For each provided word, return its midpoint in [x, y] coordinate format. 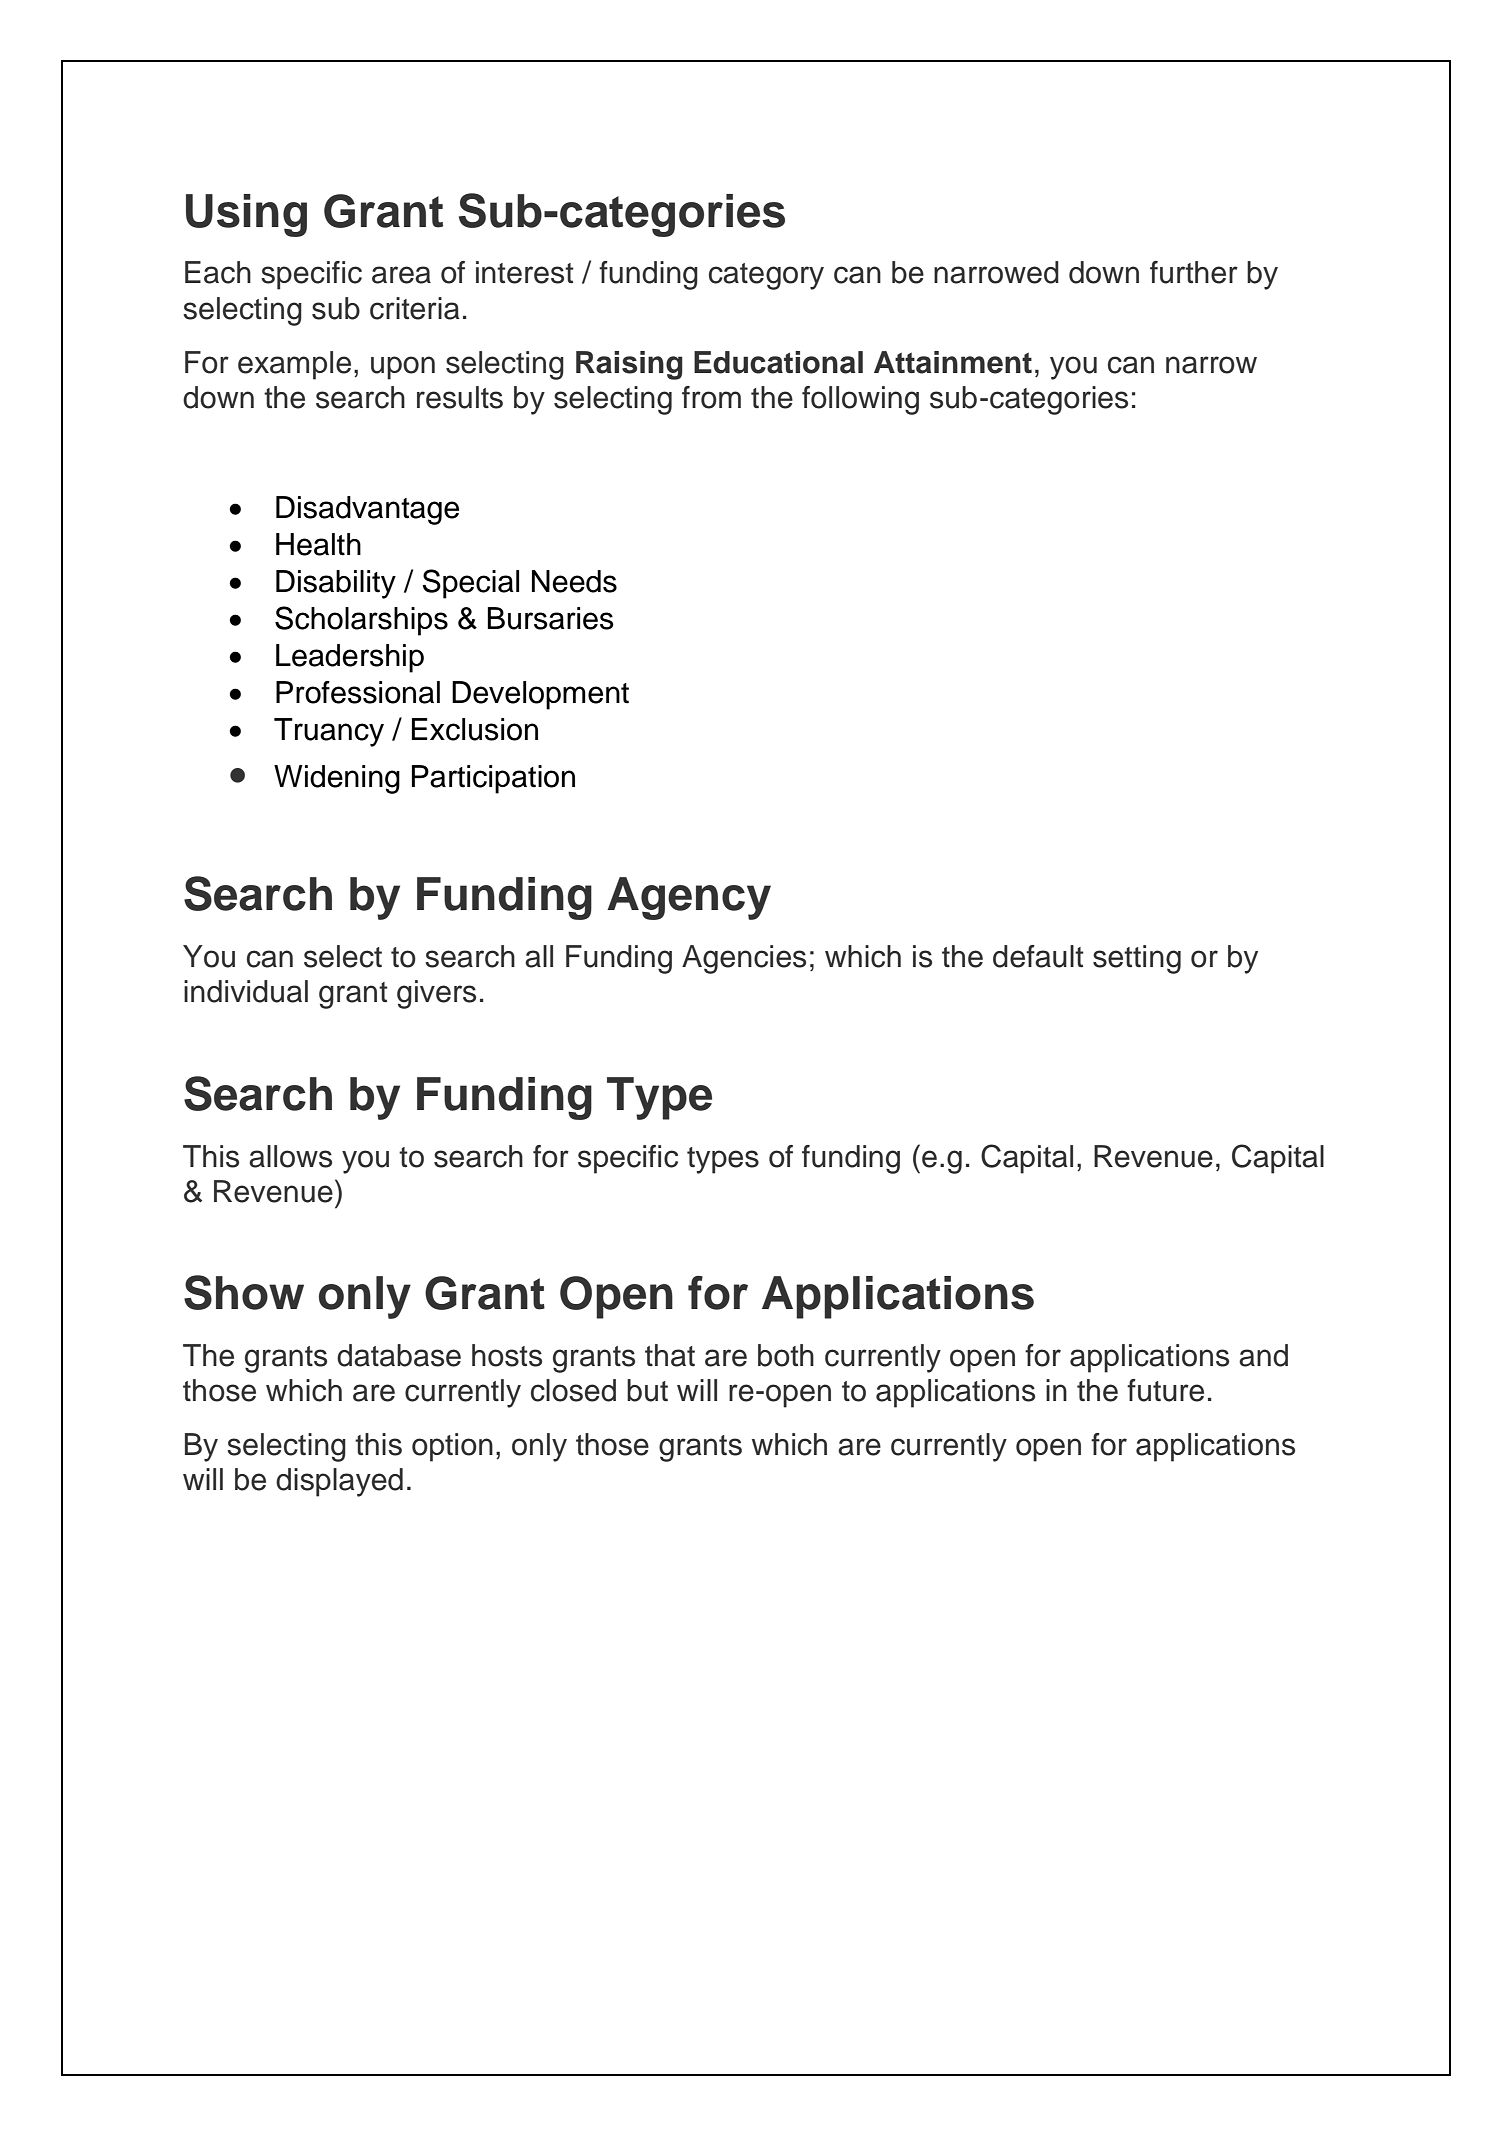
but [647, 1390]
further [1194, 272]
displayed [339, 1482]
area [401, 275]
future [1165, 1390]
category [766, 276]
